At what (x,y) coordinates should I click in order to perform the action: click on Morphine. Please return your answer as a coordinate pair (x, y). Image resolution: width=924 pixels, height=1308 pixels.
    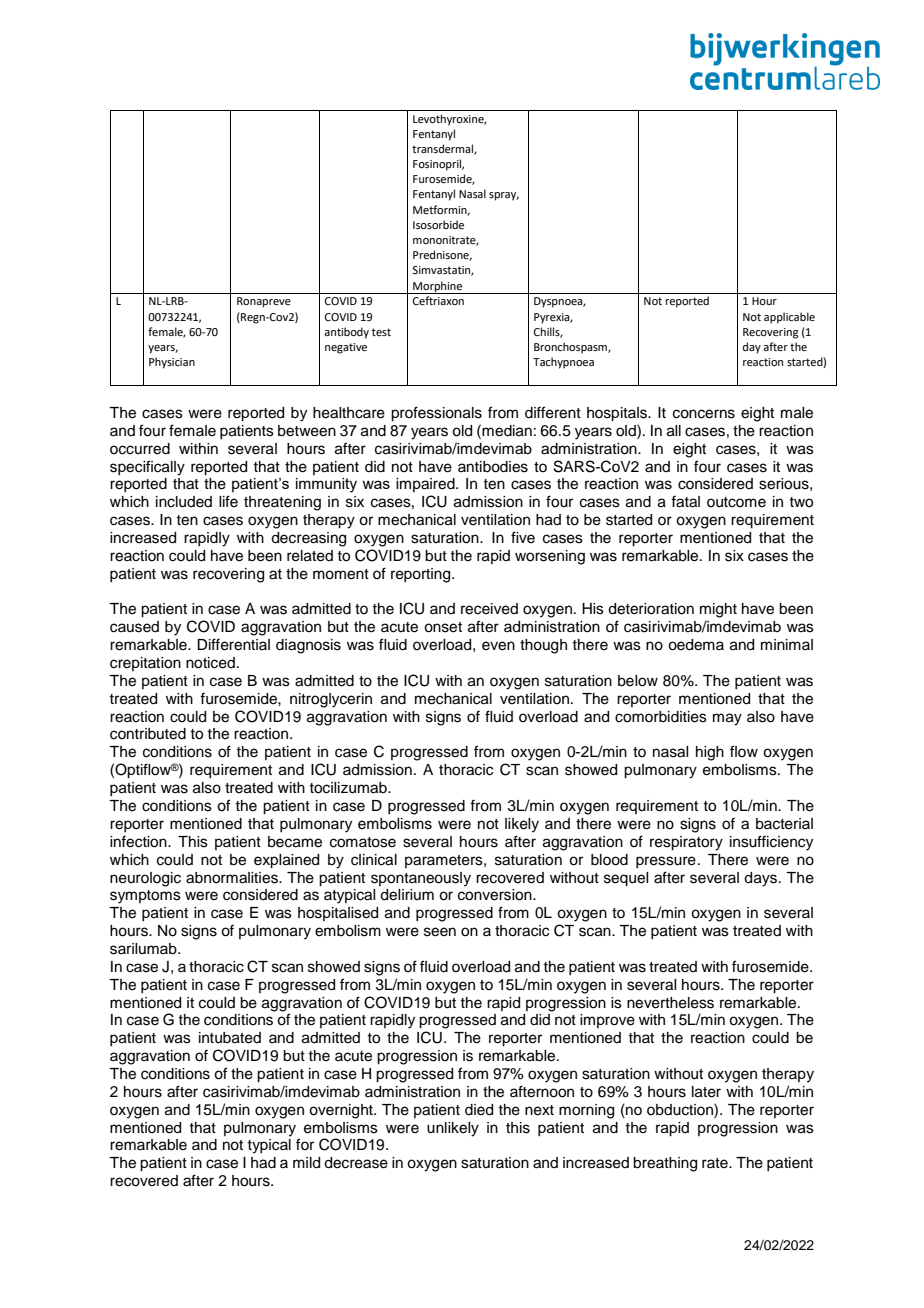
    Looking at the image, I should click on (438, 287).
